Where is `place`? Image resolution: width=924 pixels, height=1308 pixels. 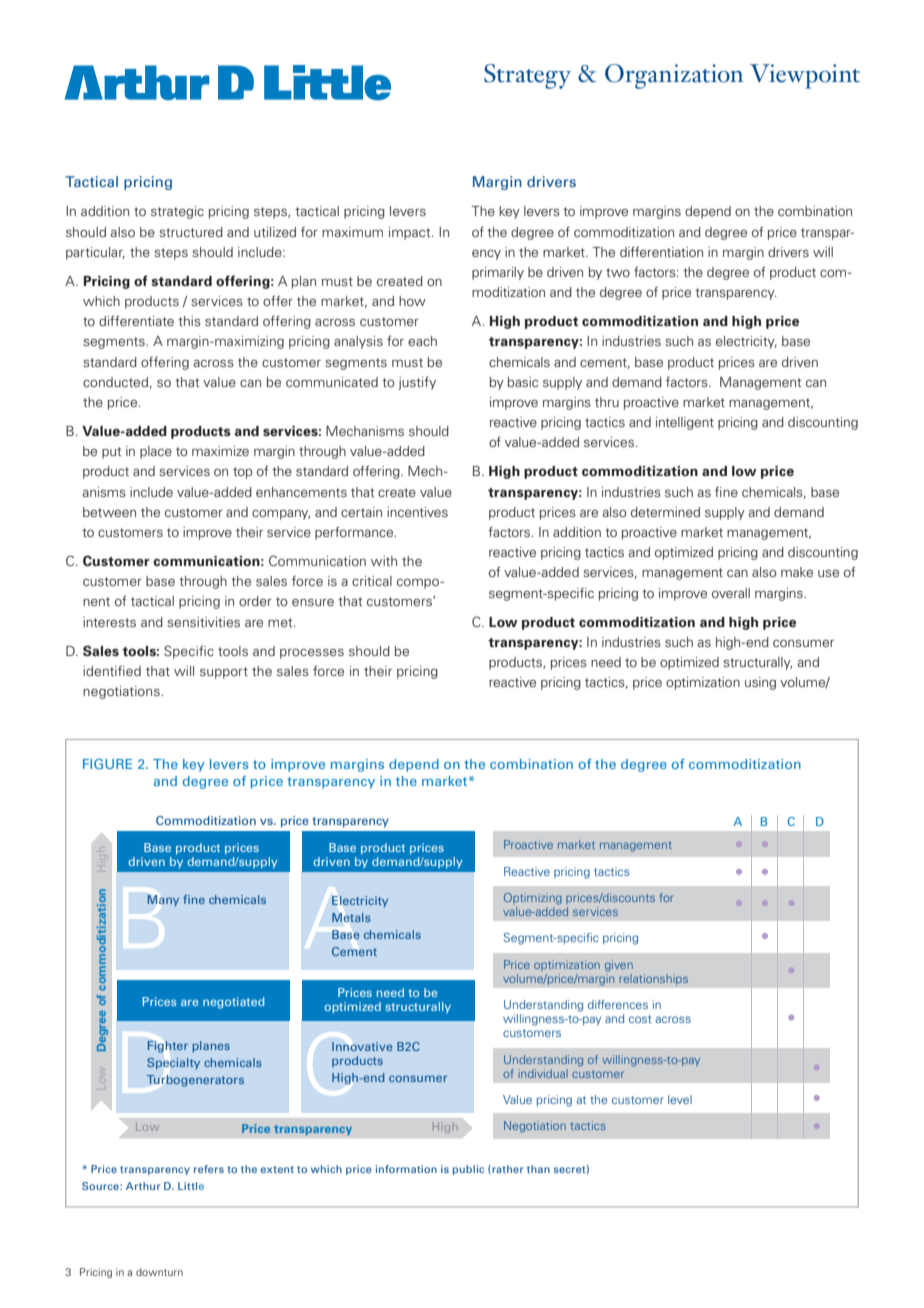 place is located at coordinates (156, 452).
